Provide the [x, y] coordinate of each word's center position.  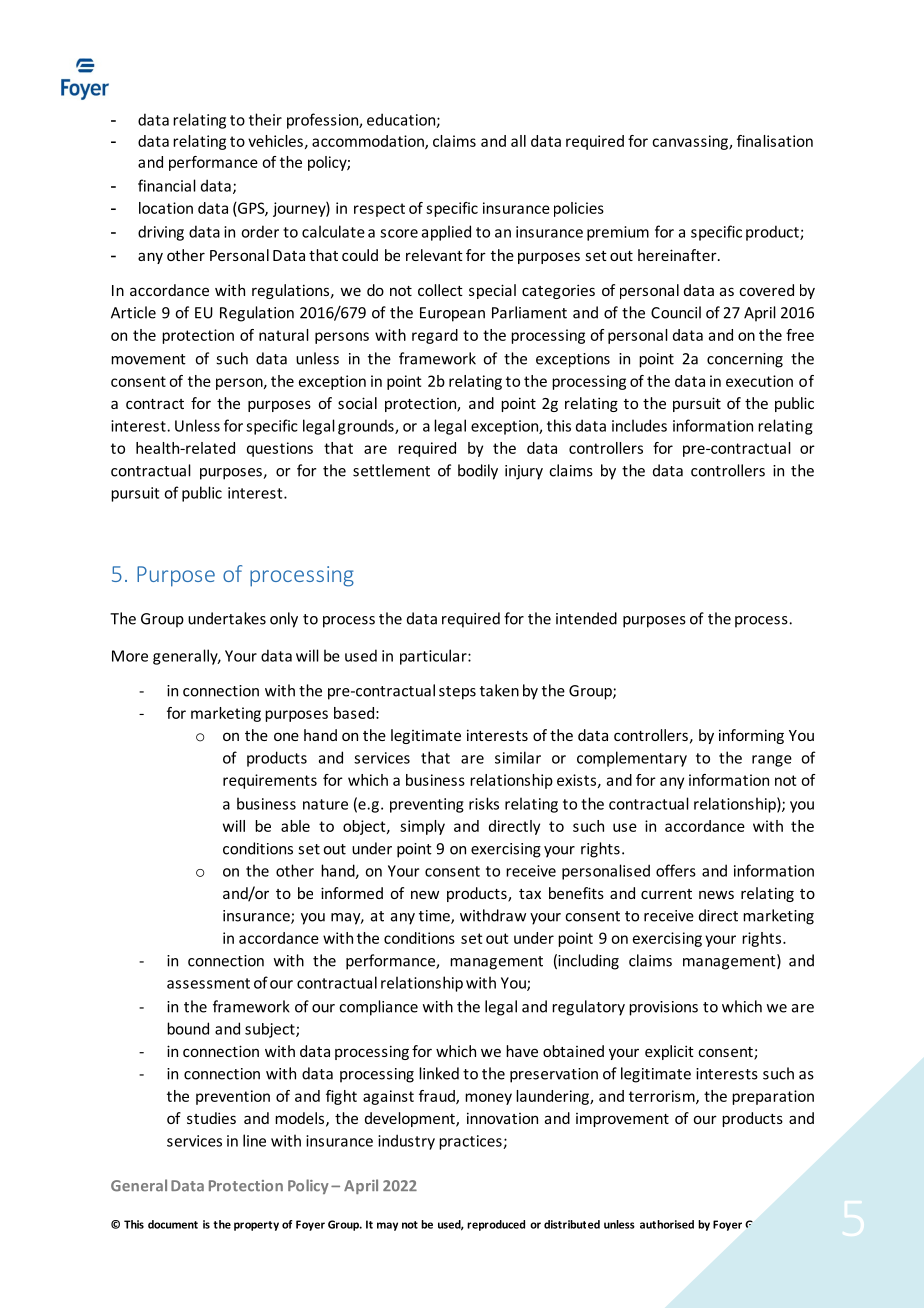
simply [422, 827]
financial [167, 185]
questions [280, 449]
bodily [478, 472]
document [173, 1224]
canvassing [691, 142]
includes [639, 425]
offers [676, 870]
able [295, 826]
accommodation [369, 142]
